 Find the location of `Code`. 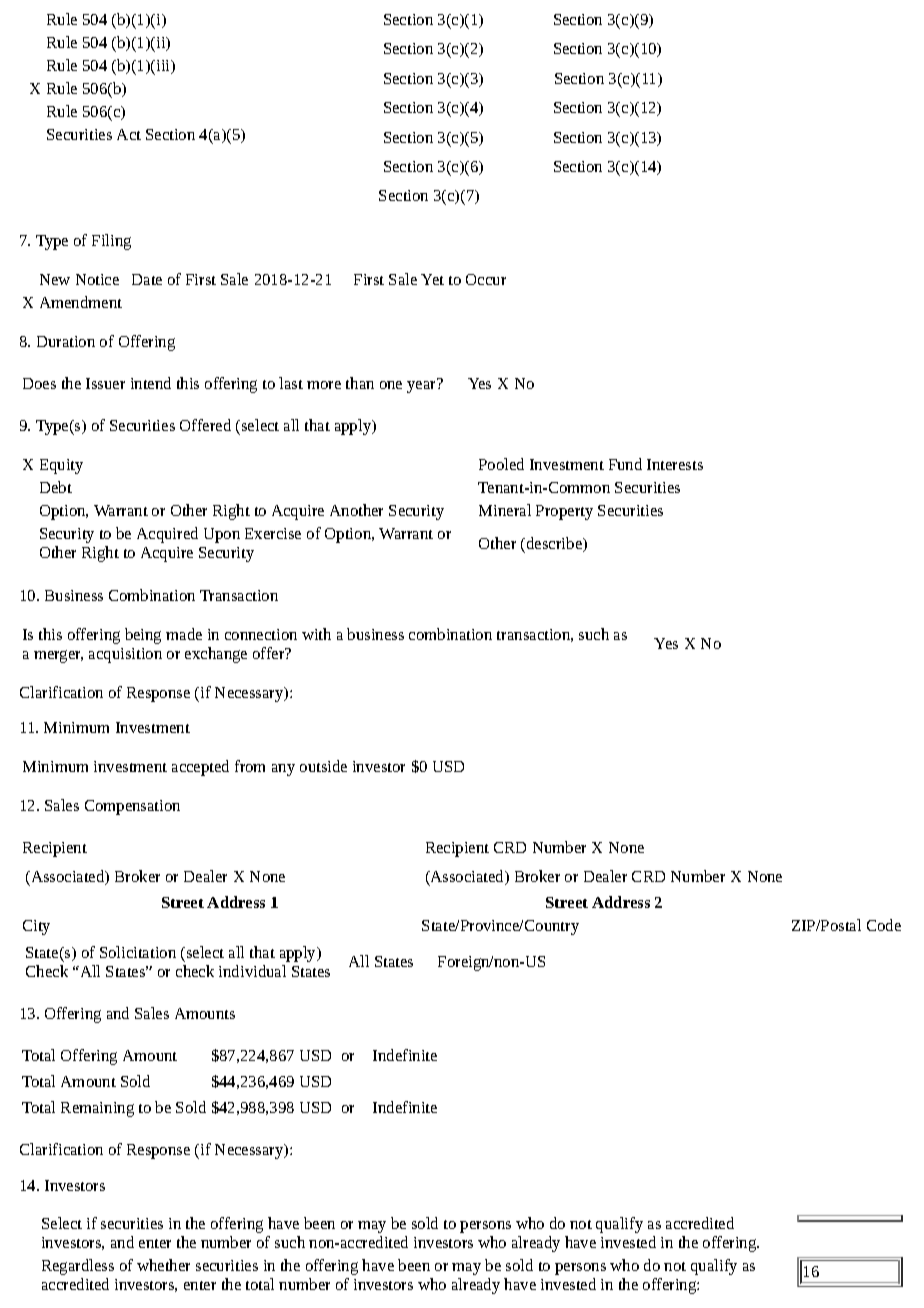

Code is located at coordinates (884, 925).
